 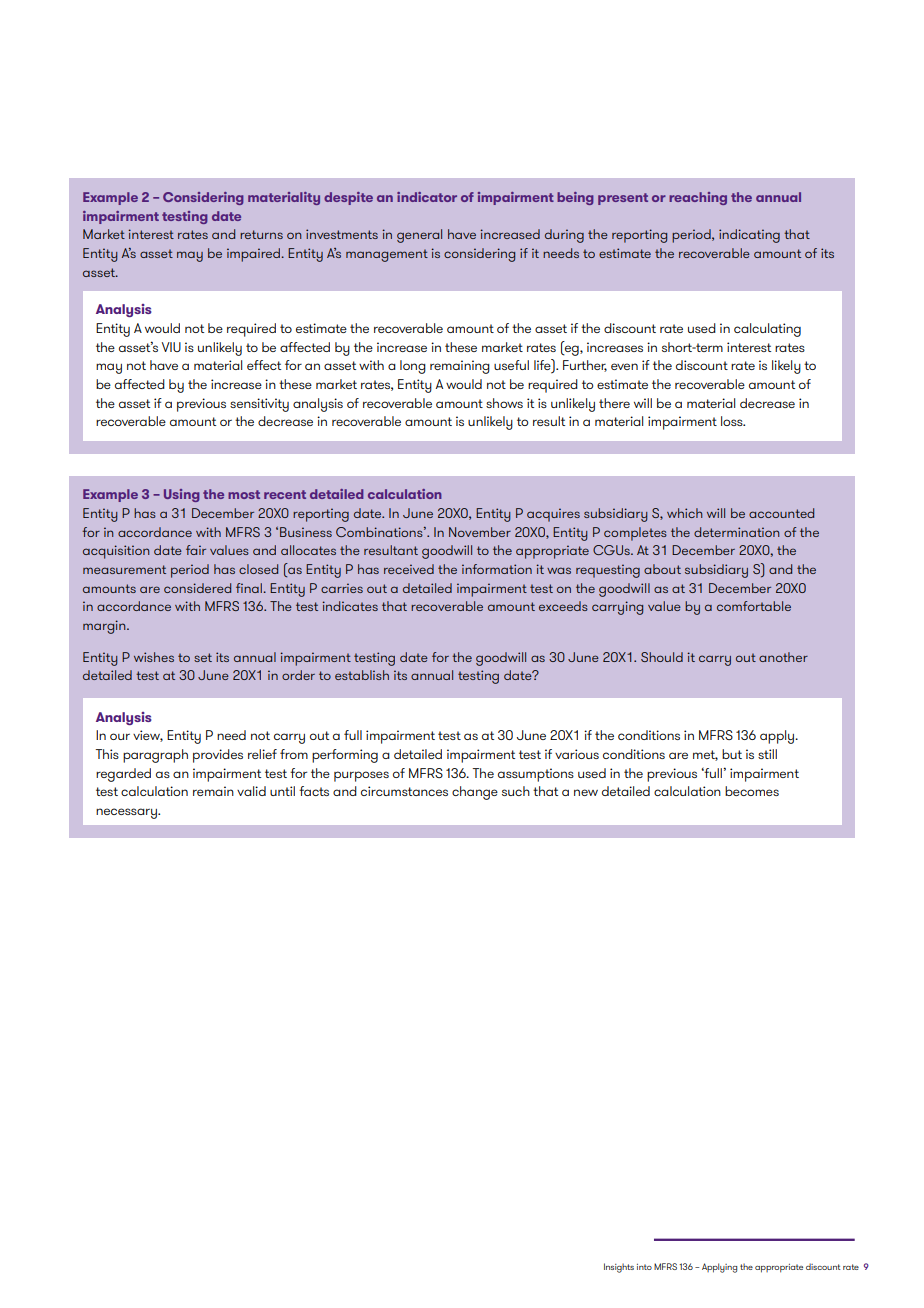 What do you see at coordinates (218, 756) in the screenshot?
I see `provides` at bounding box center [218, 756].
